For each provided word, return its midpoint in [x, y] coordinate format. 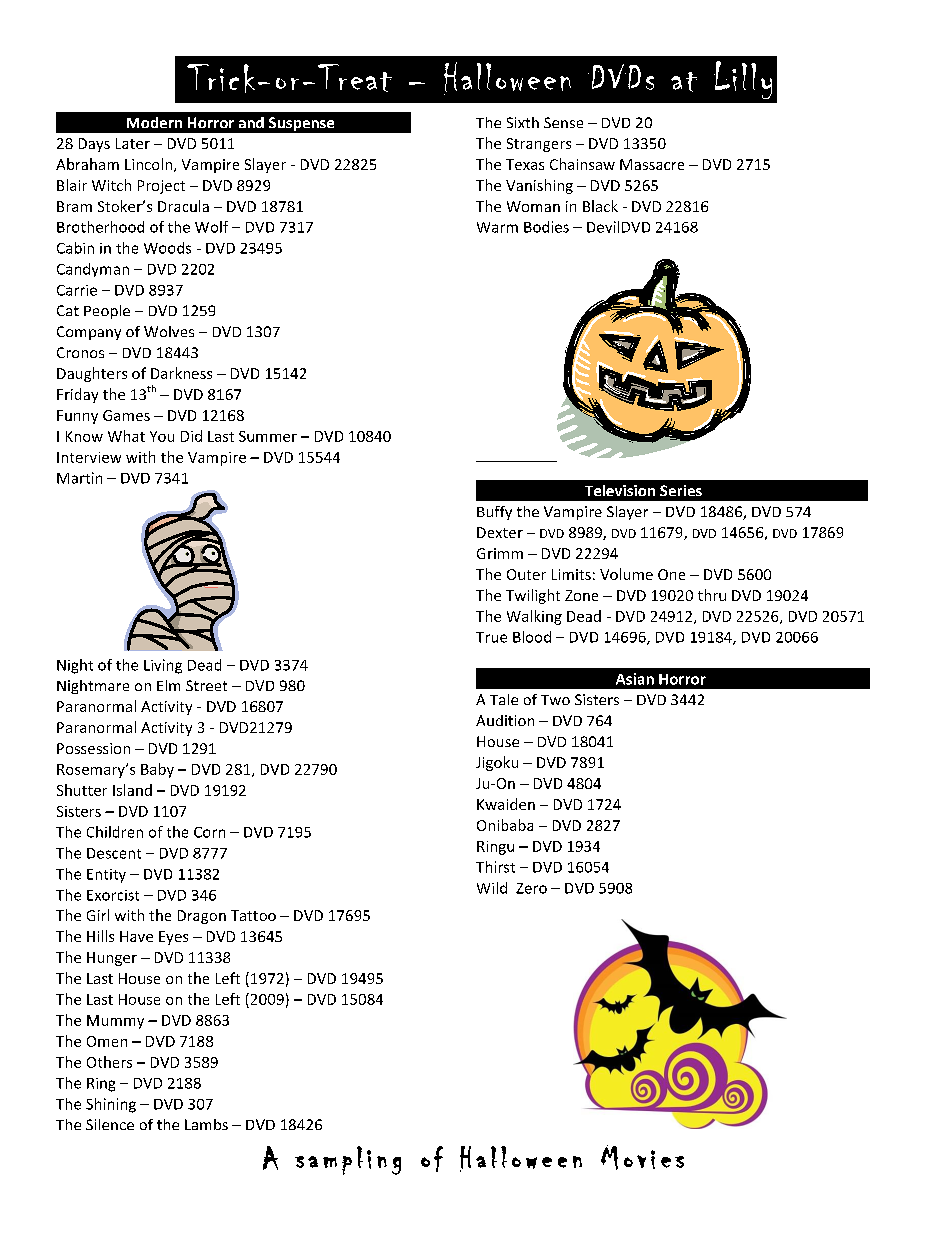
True [491, 637]
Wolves [169, 331]
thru [712, 595]
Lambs [206, 1124]
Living [163, 666]
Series [681, 490]
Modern [154, 122]
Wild [492, 888]
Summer [268, 436]
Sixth [523, 122]
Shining [111, 1105]
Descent [114, 853]
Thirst [495, 867]
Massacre [652, 164]
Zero [531, 888]
